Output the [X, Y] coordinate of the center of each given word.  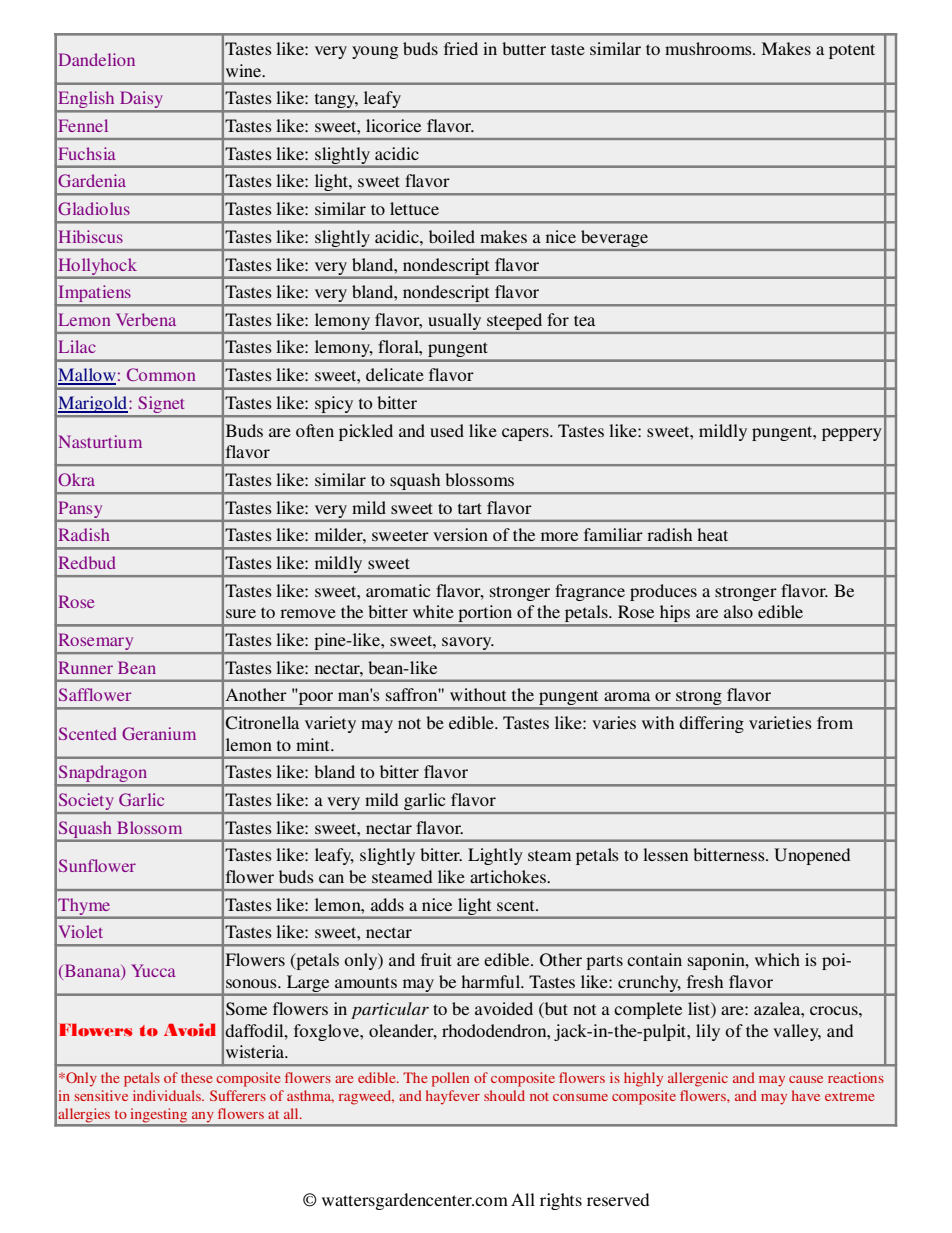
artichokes [509, 876]
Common [161, 374]
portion [485, 615]
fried [461, 48]
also [738, 611]
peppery [852, 434]
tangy [335, 102]
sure [241, 613]
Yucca [153, 970]
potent [852, 51]
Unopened [812, 856]
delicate [395, 374]
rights [561, 1201]
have [806, 1095]
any [203, 1118]
